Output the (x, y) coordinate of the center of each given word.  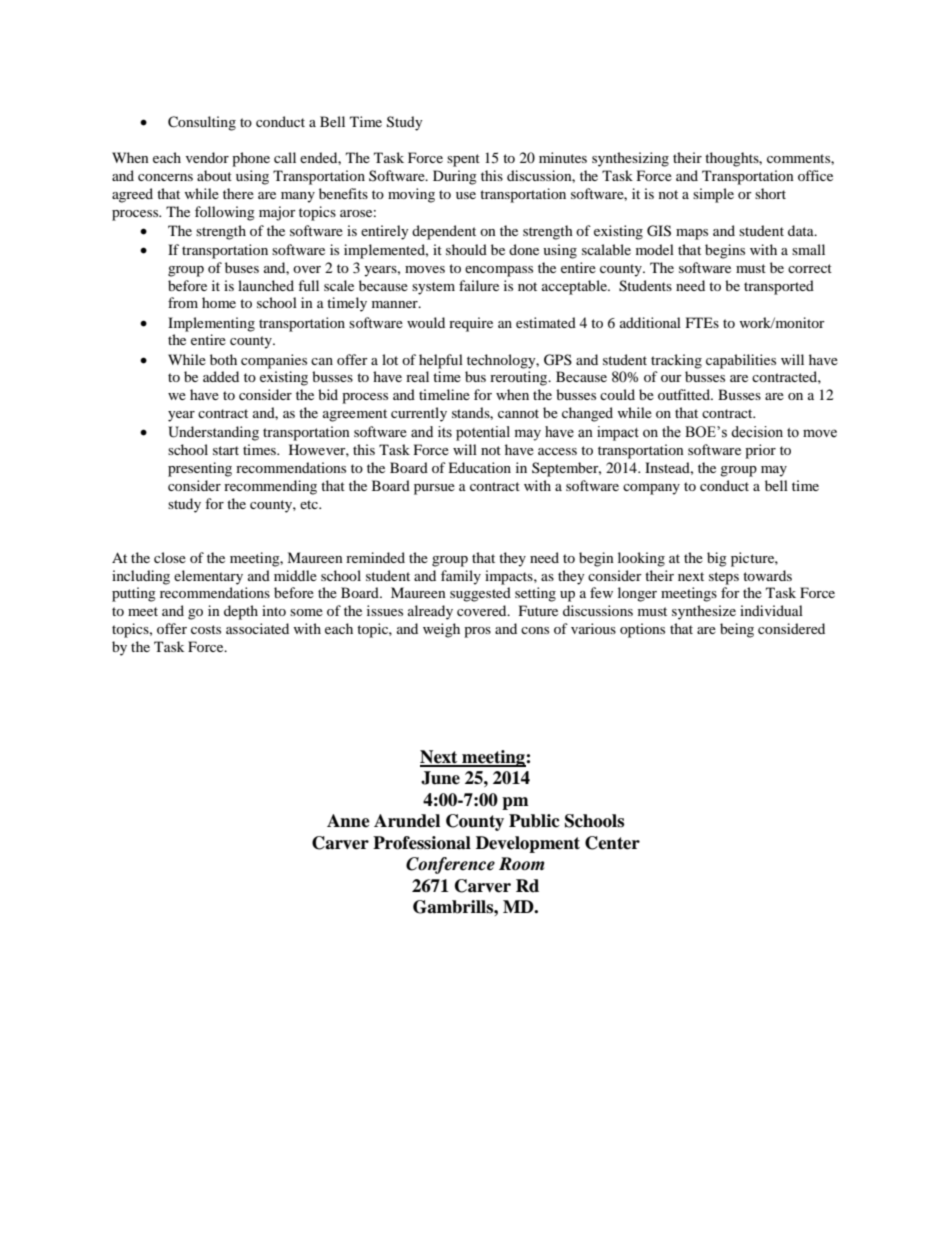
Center (612, 843)
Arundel (407, 821)
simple (713, 195)
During (455, 177)
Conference (450, 865)
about (214, 175)
